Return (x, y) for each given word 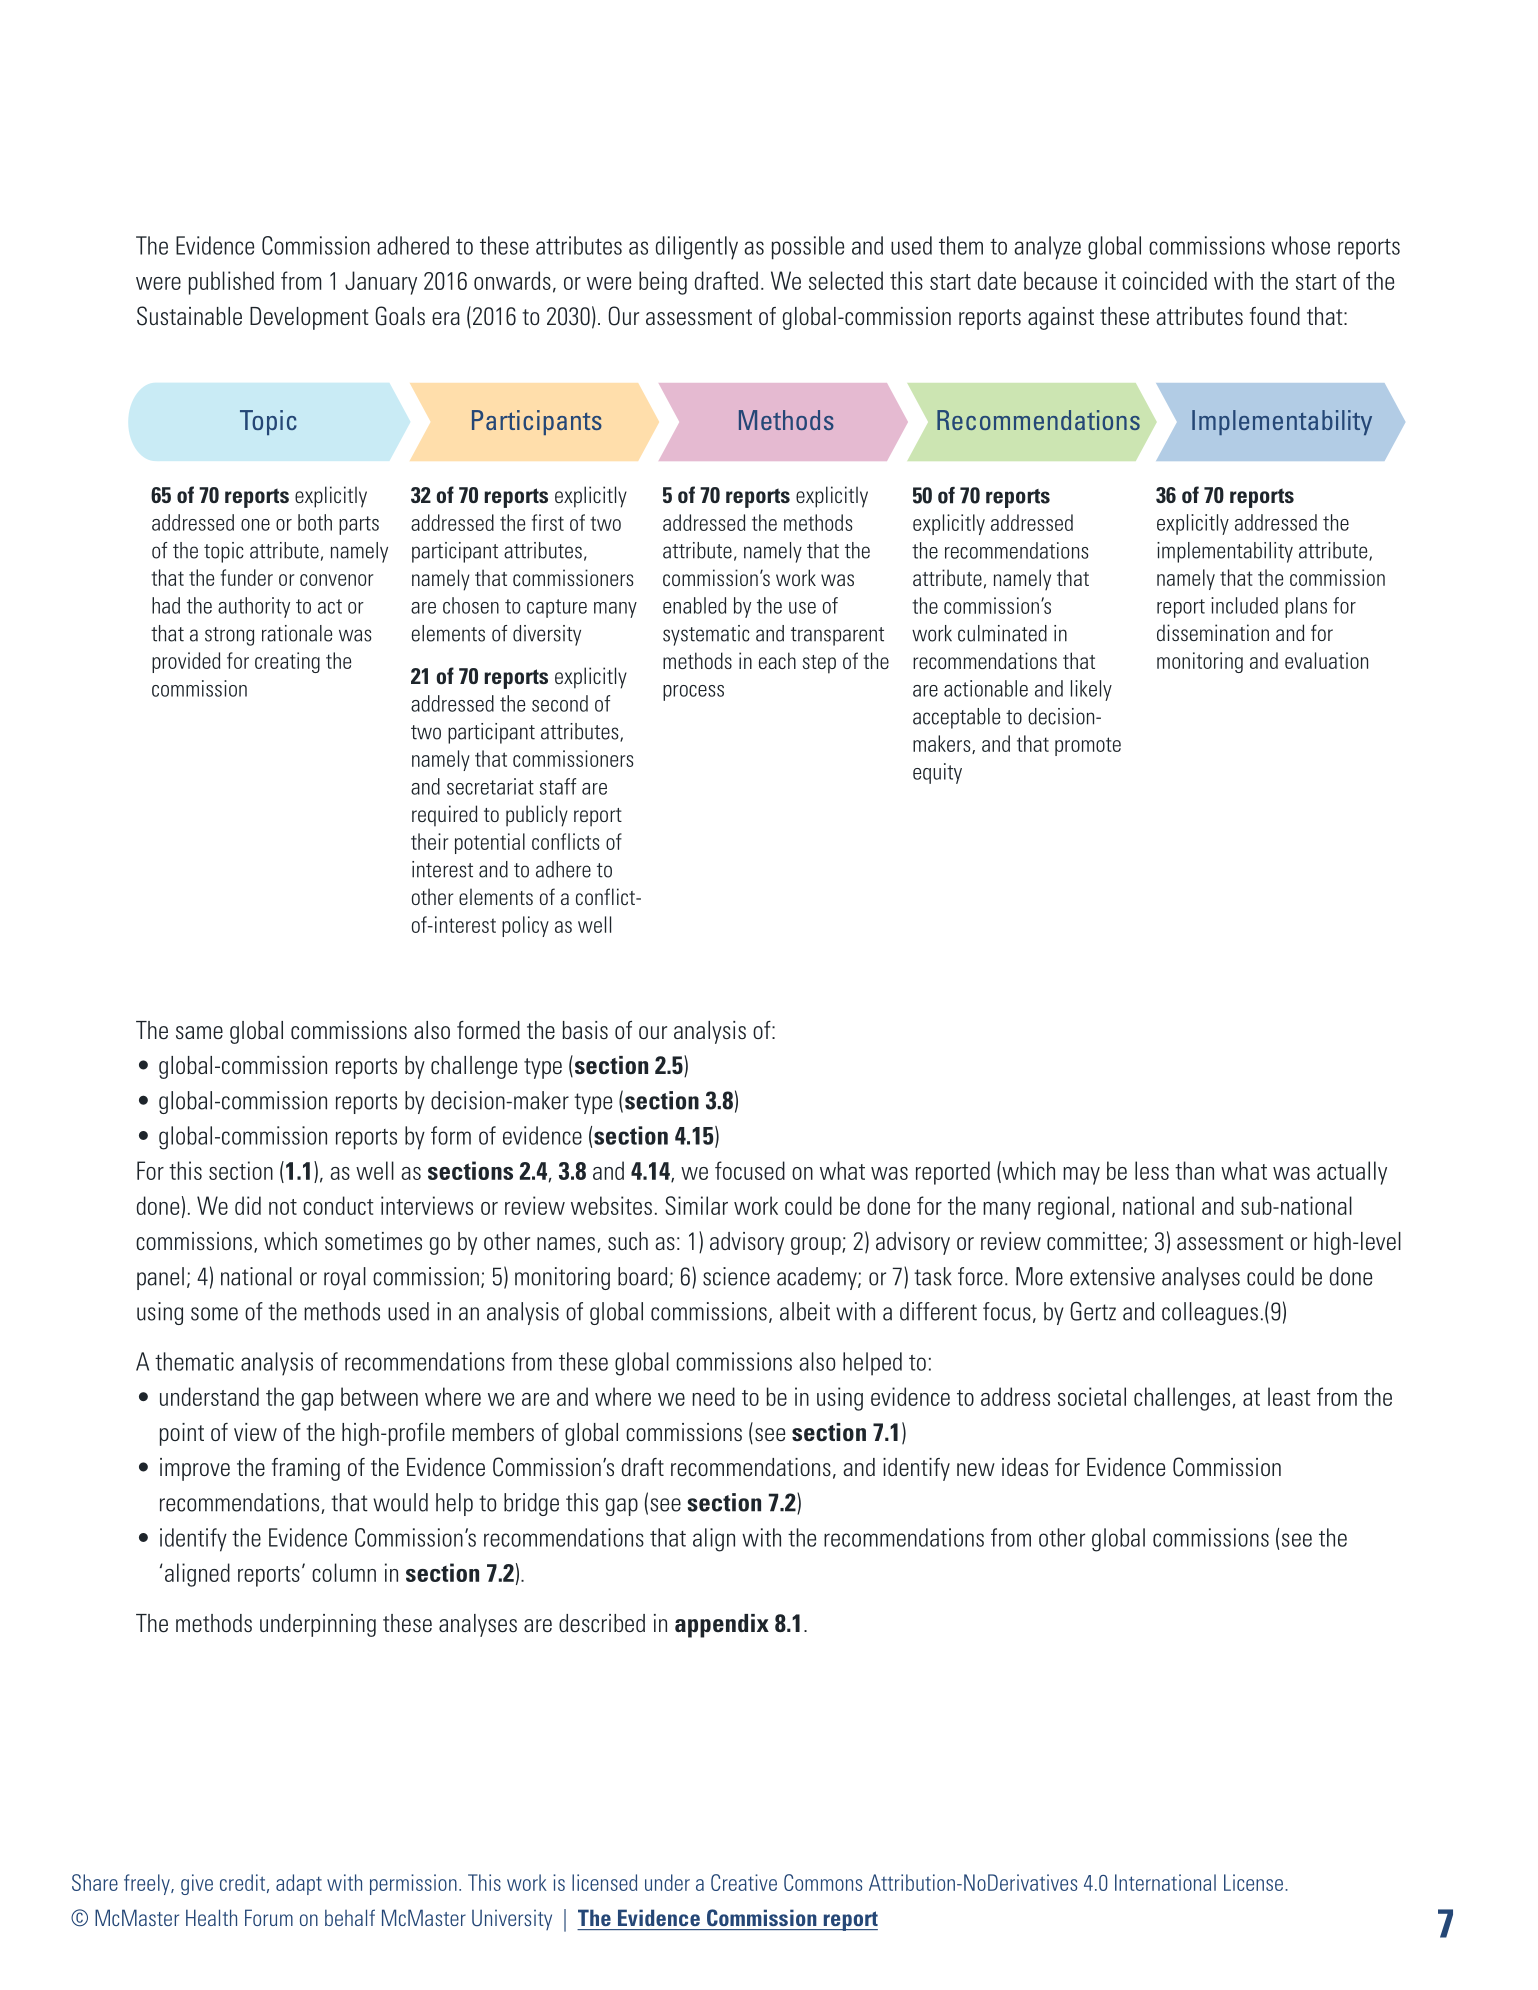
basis (585, 1030)
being (663, 283)
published (231, 283)
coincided (1164, 280)
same (199, 1032)
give (197, 1884)
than (1194, 1170)
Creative (744, 1882)
